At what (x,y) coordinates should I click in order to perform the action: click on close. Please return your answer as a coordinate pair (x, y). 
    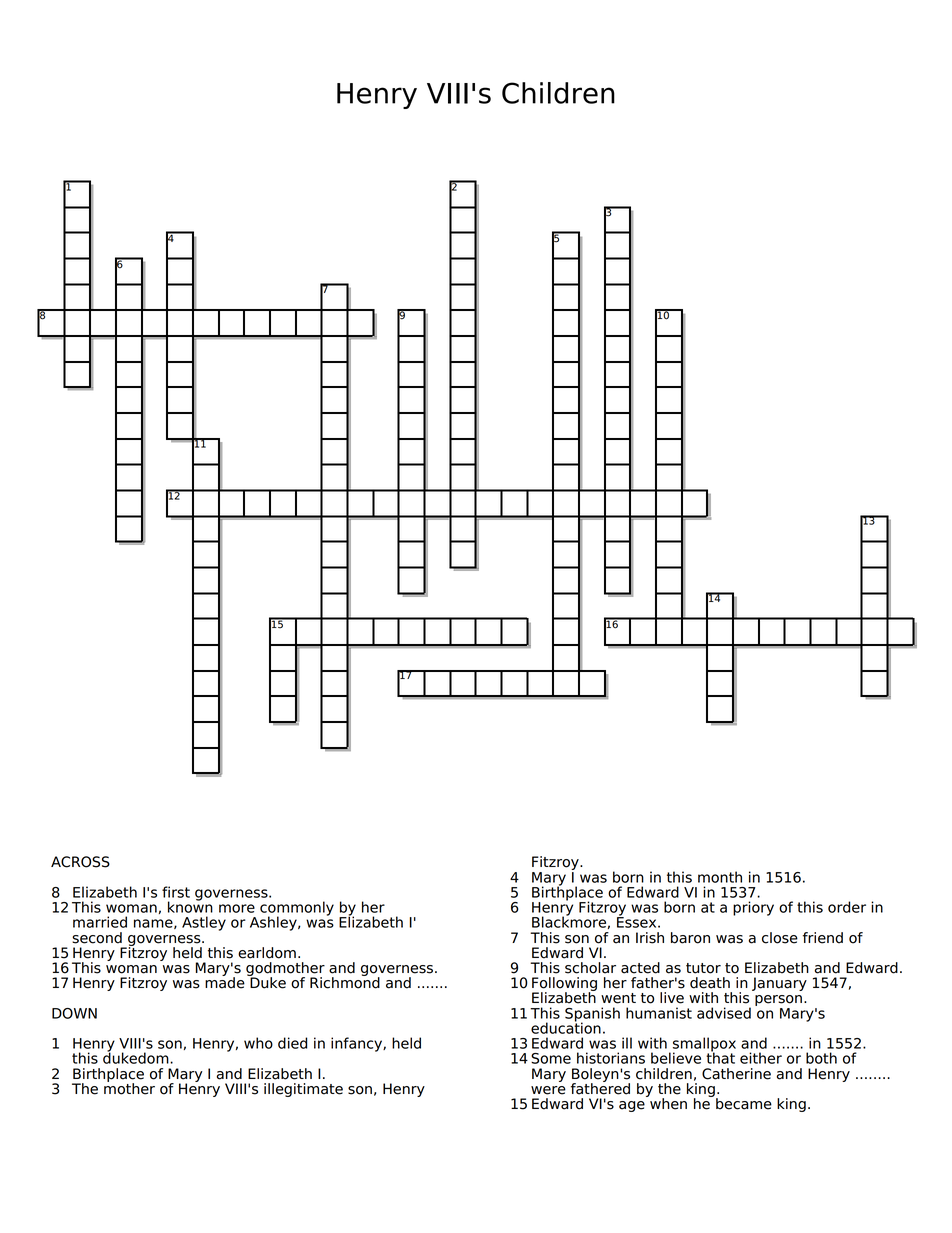
    Looking at the image, I should click on (780, 938).
